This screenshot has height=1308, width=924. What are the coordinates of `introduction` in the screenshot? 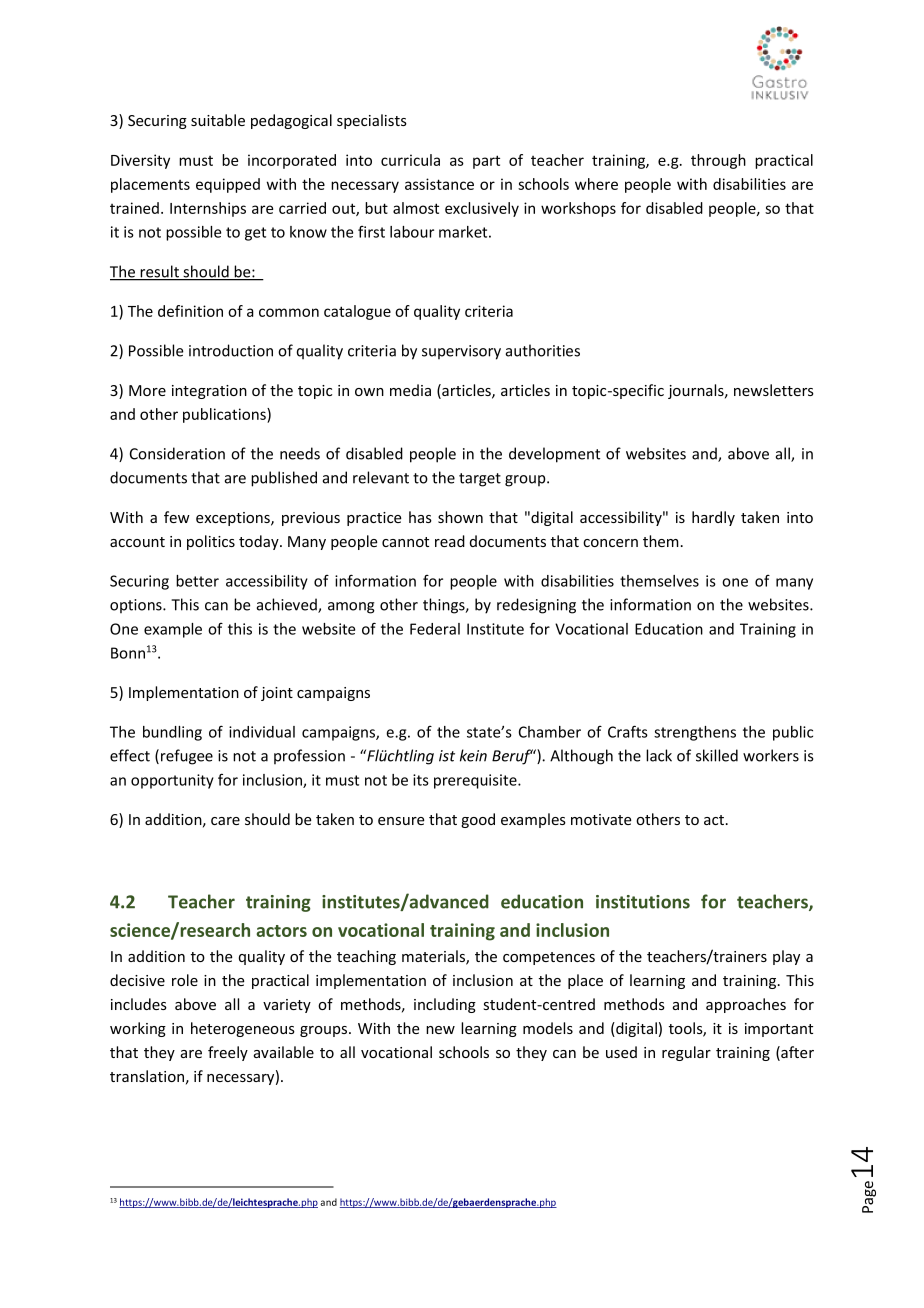 It's located at (231, 350).
